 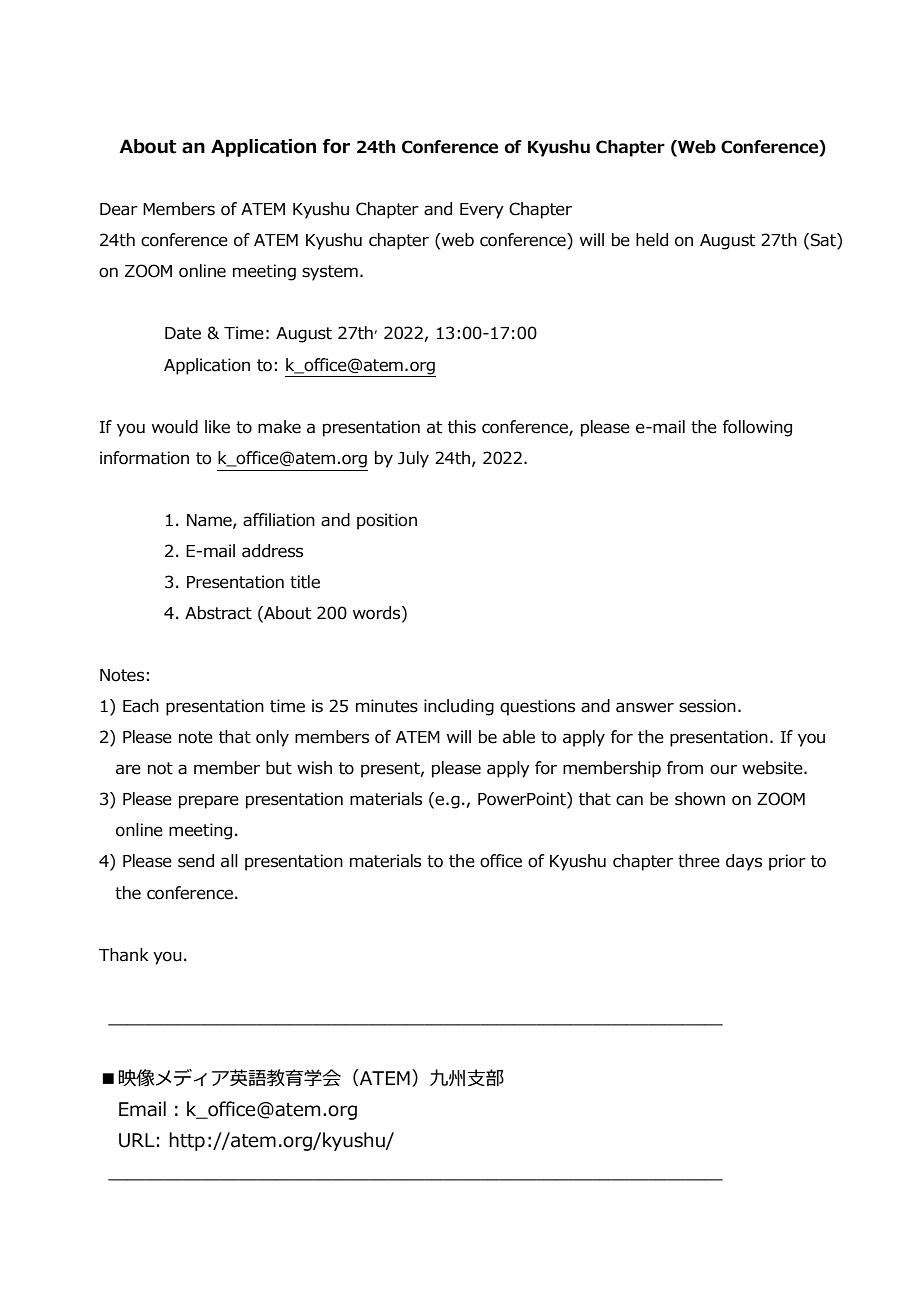 I want to click on shown, so click(x=700, y=799).
